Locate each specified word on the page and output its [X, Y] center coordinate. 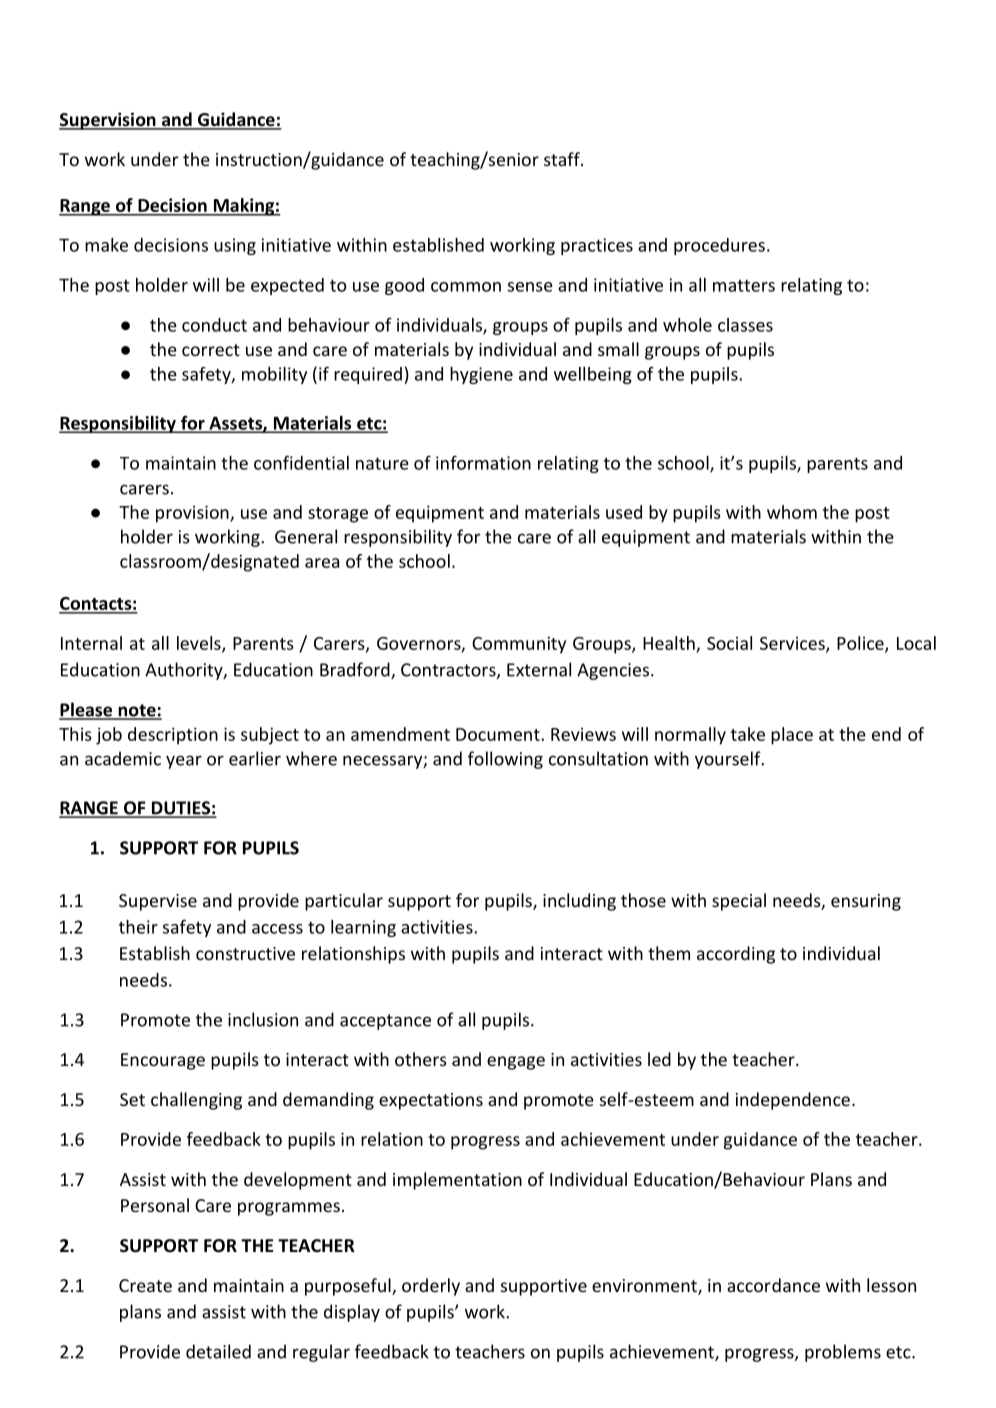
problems [843, 1353]
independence [793, 1101]
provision [193, 514]
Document [499, 734]
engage [516, 1063]
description [173, 736]
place [792, 736]
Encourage [163, 1061]
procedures [719, 246]
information [483, 463]
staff [563, 159]
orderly [431, 1287]
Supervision [108, 121]
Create [145, 1285]
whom [792, 512]
